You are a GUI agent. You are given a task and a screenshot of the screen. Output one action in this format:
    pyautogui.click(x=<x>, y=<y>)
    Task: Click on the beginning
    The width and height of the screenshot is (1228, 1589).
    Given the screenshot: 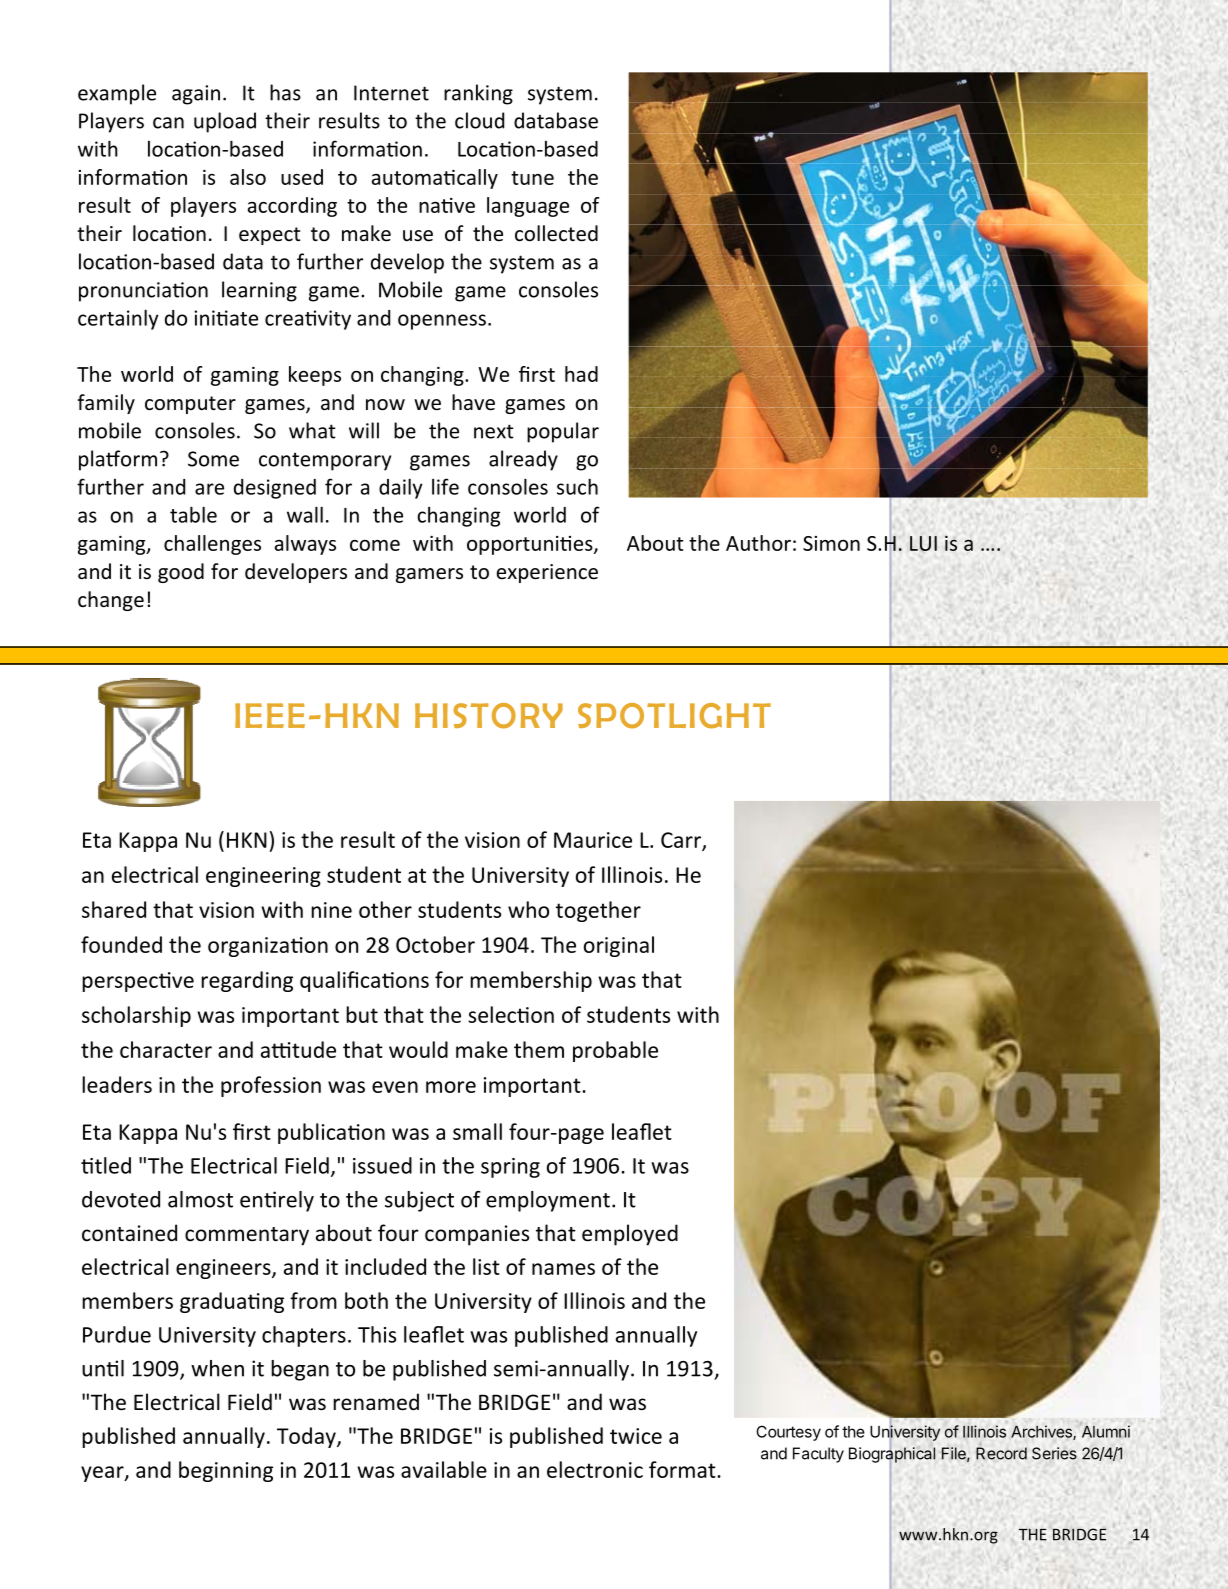 What is the action you would take?
    pyautogui.click(x=226, y=1471)
